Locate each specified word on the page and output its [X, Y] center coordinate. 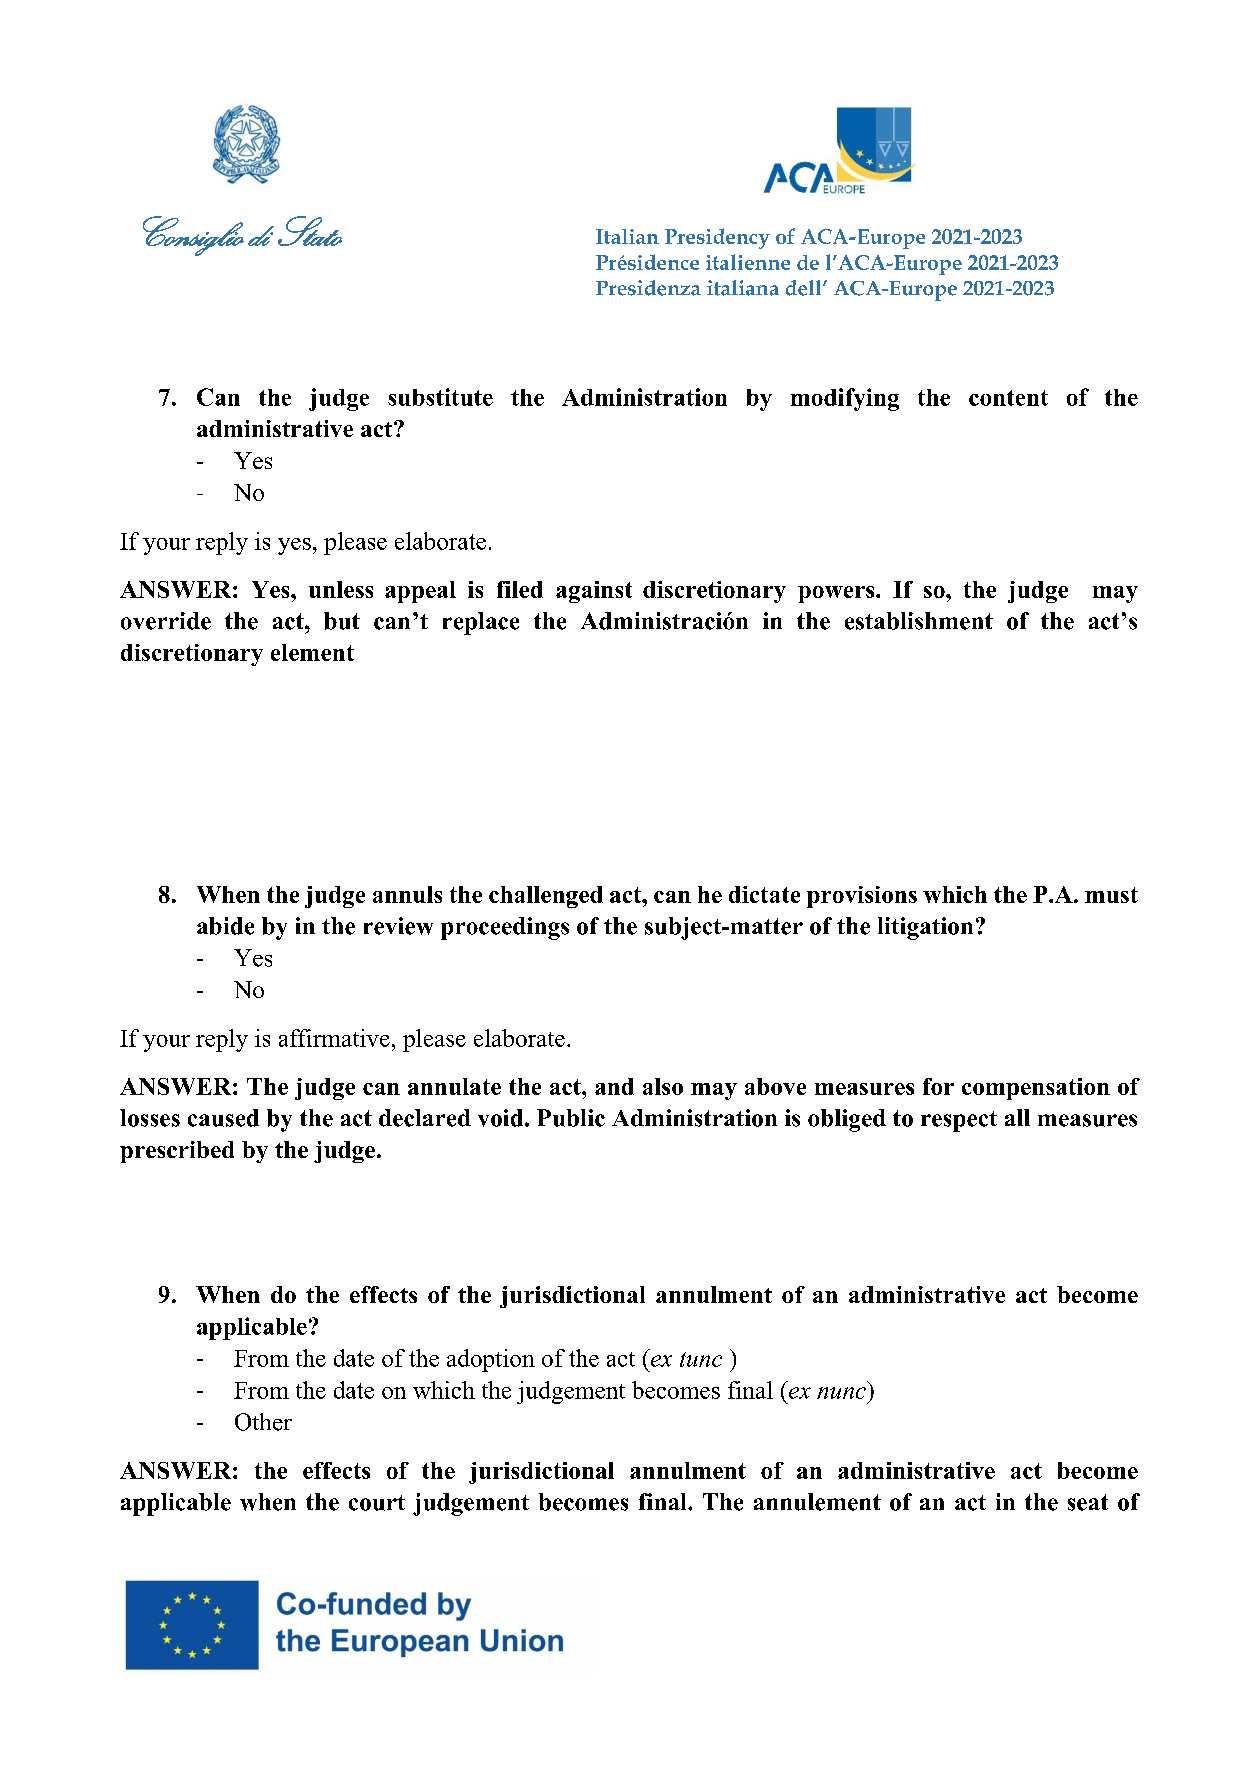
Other [263, 1422]
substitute [440, 397]
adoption [491, 1360]
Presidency [717, 238]
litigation [925, 928]
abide [225, 926]
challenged [546, 897]
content [1008, 398]
